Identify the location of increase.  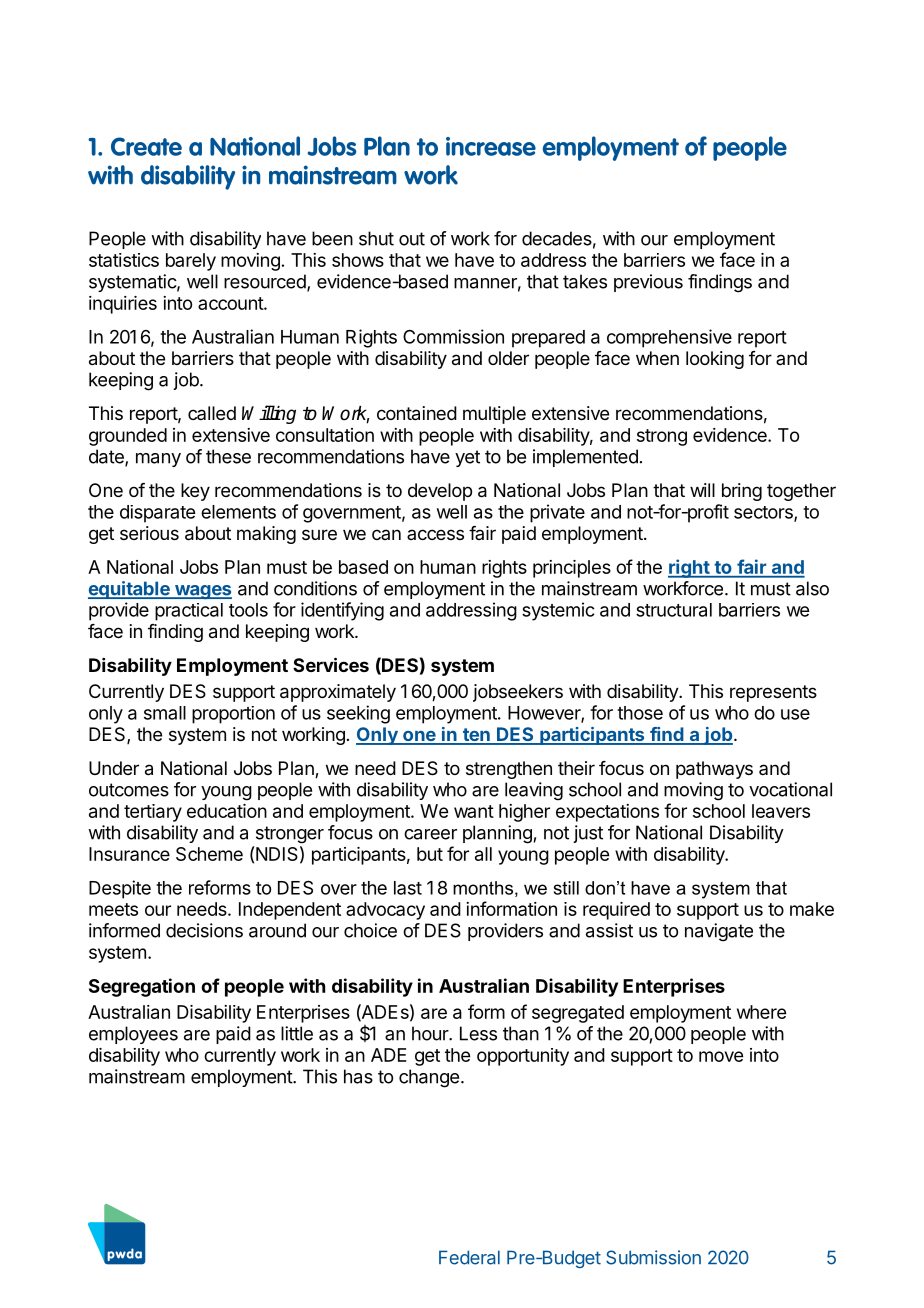
(491, 146).
